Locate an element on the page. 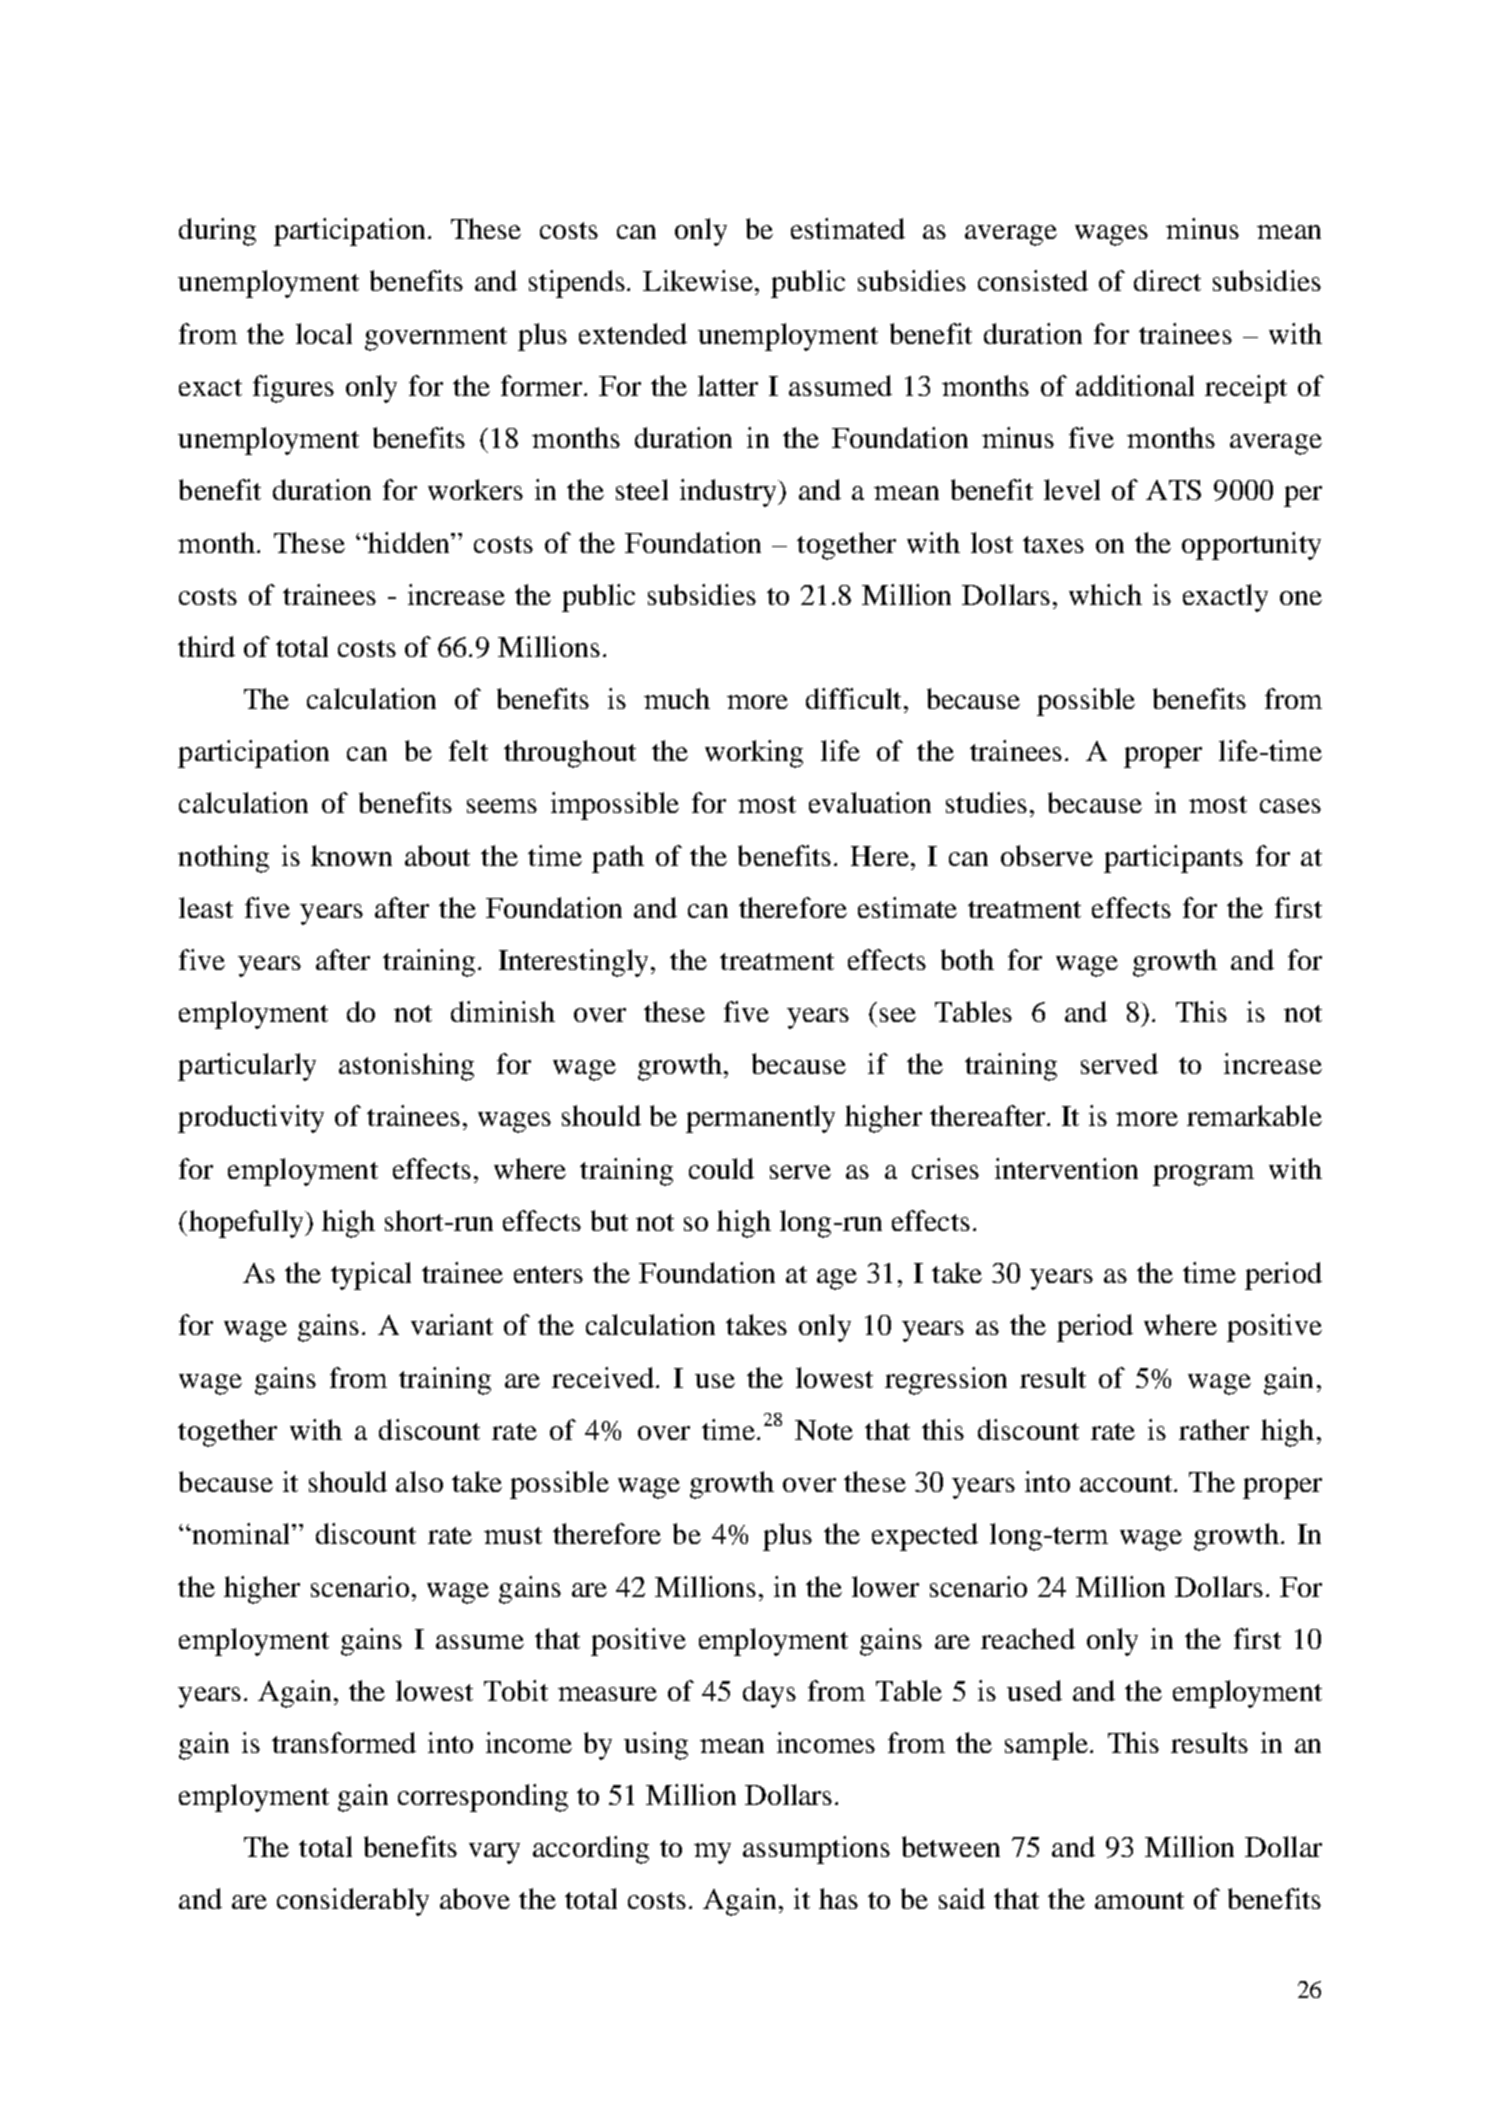  Likewise is located at coordinates (699, 280).
